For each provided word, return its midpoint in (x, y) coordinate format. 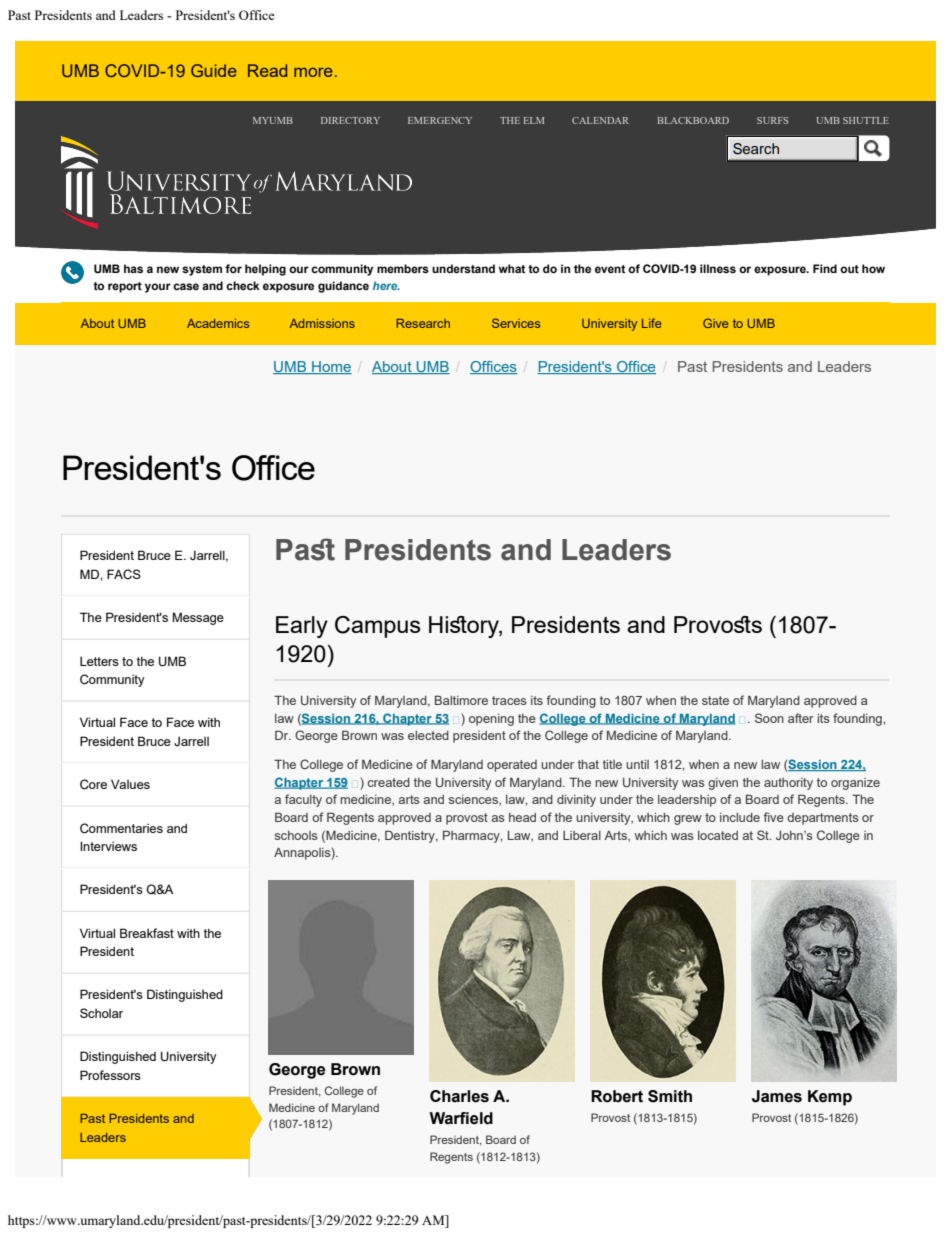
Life (651, 323)
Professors (110, 1075)
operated (512, 766)
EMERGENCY (440, 120)
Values (130, 784)
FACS (124, 574)
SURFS (772, 120)
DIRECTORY (350, 120)
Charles (459, 1096)
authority (788, 784)
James (777, 1096)
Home (331, 367)
